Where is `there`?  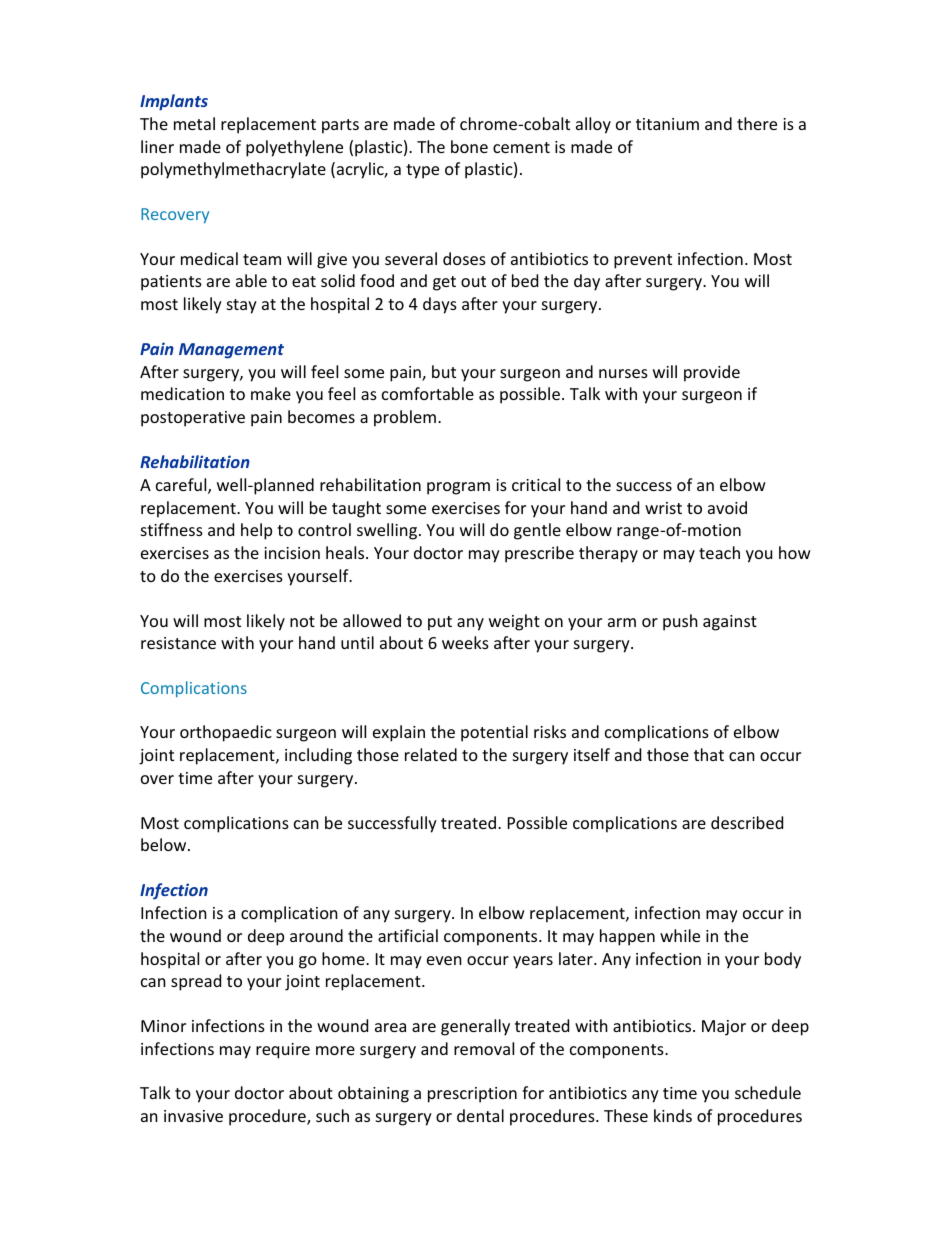
there is located at coordinates (757, 123).
